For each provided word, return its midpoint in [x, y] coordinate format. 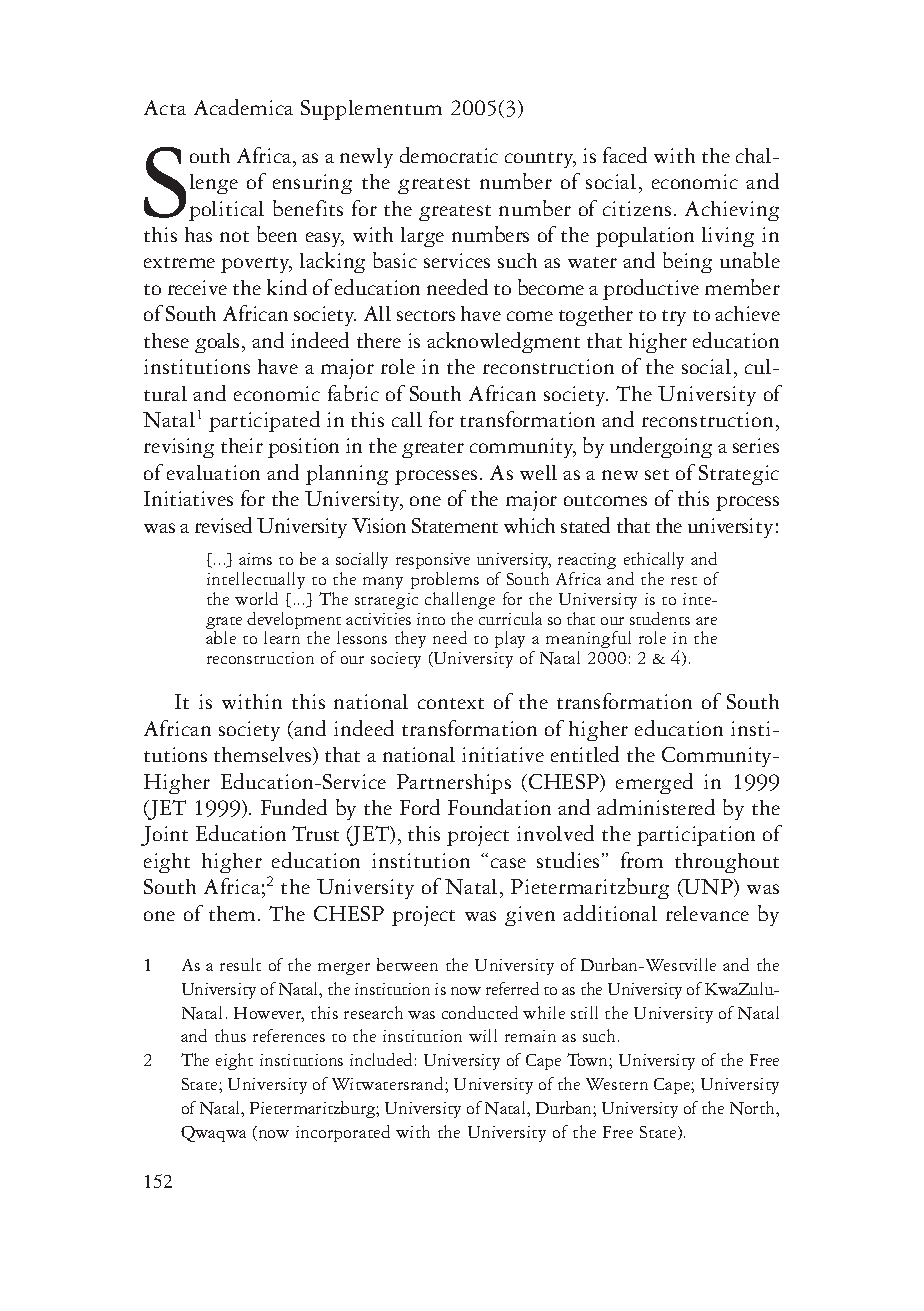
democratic [449, 155]
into [431, 619]
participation [696, 836]
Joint [164, 836]
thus [230, 1035]
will [483, 1035]
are [706, 621]
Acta [165, 107]
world [256, 598]
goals [219, 343]
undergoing [661, 447]
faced [625, 155]
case [508, 863]
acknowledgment [503, 342]
